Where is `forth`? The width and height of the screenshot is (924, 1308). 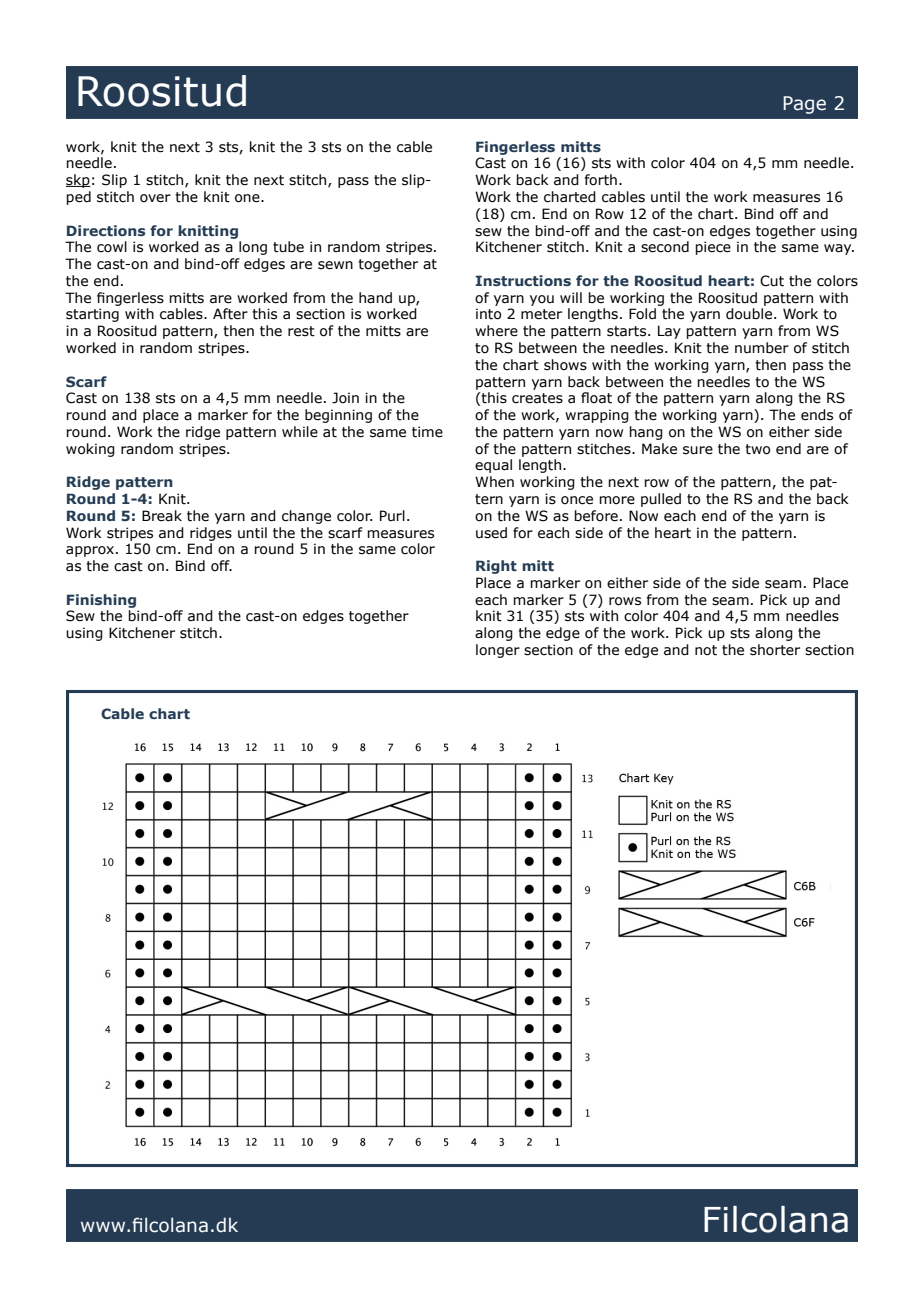 forth is located at coordinates (601, 180).
